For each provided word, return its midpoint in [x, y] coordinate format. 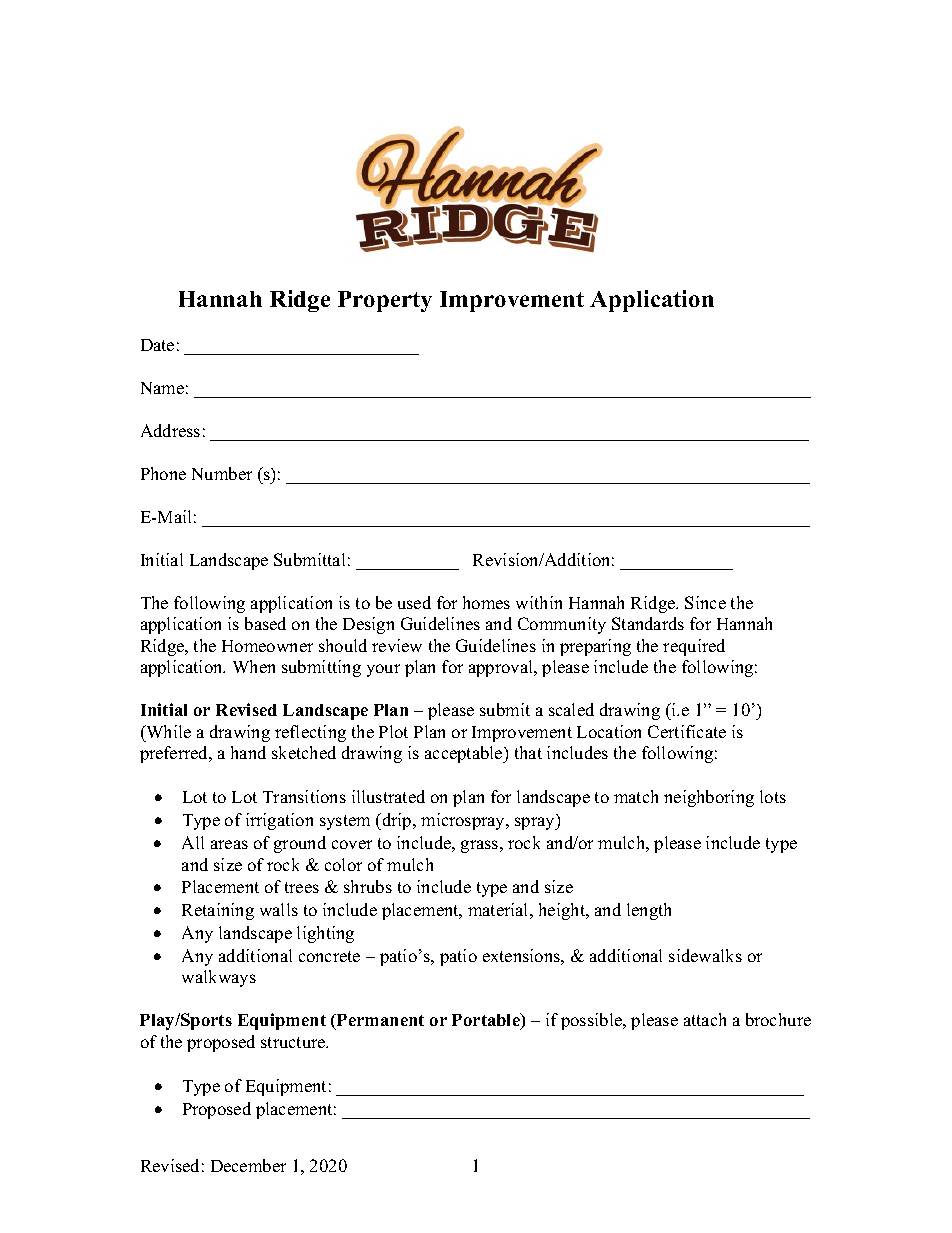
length [649, 911]
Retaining [218, 911]
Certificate [687, 731]
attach [705, 1019]
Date [157, 345]
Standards [648, 623]
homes [486, 602]
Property [385, 301]
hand [248, 752]
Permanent [379, 1020]
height [563, 911]
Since [705, 602]
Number [222, 473]
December [248, 1165]
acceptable [465, 754]
